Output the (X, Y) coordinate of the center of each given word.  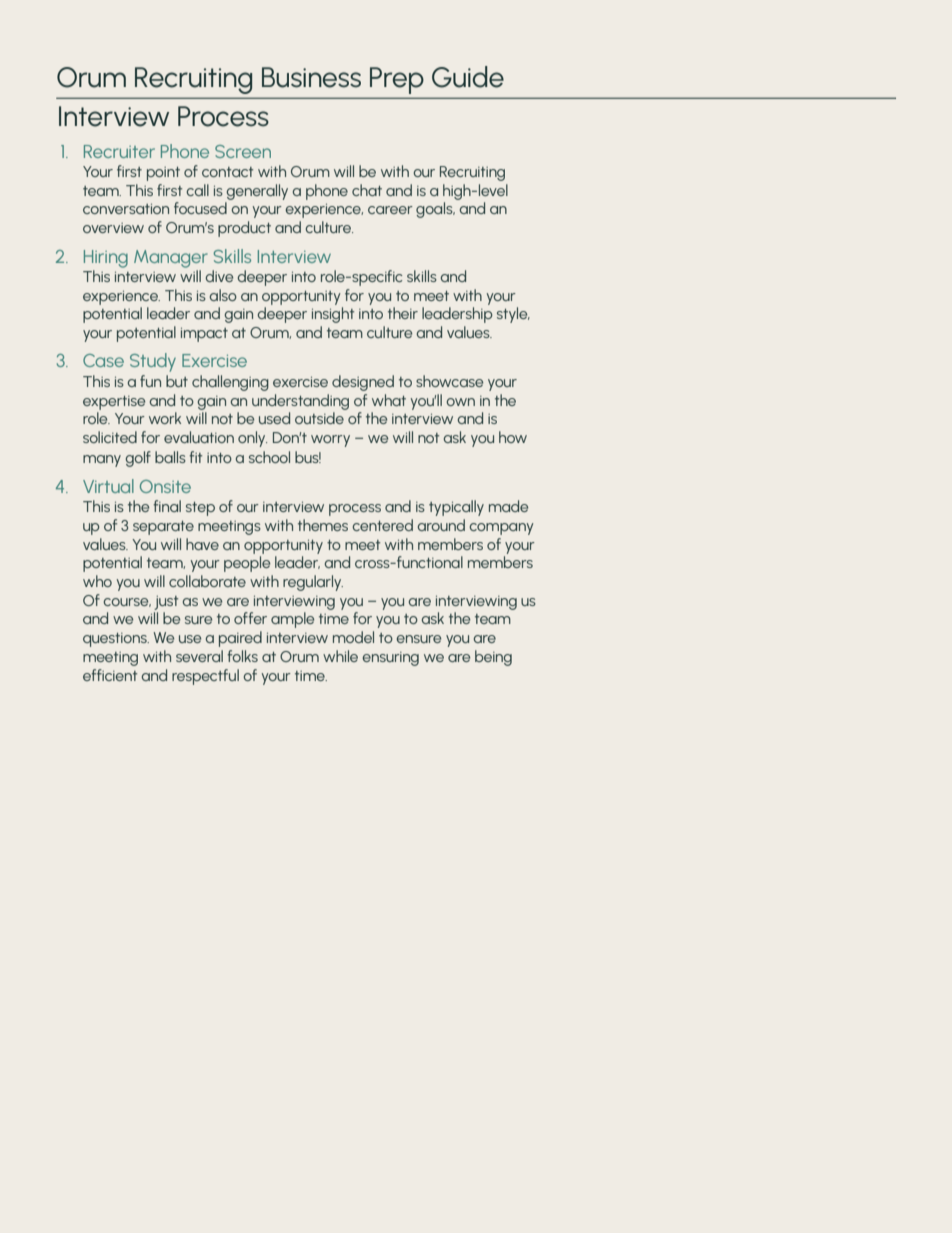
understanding (300, 402)
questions (116, 640)
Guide (468, 77)
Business (311, 77)
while (340, 656)
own (460, 402)
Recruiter (119, 151)
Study (153, 362)
